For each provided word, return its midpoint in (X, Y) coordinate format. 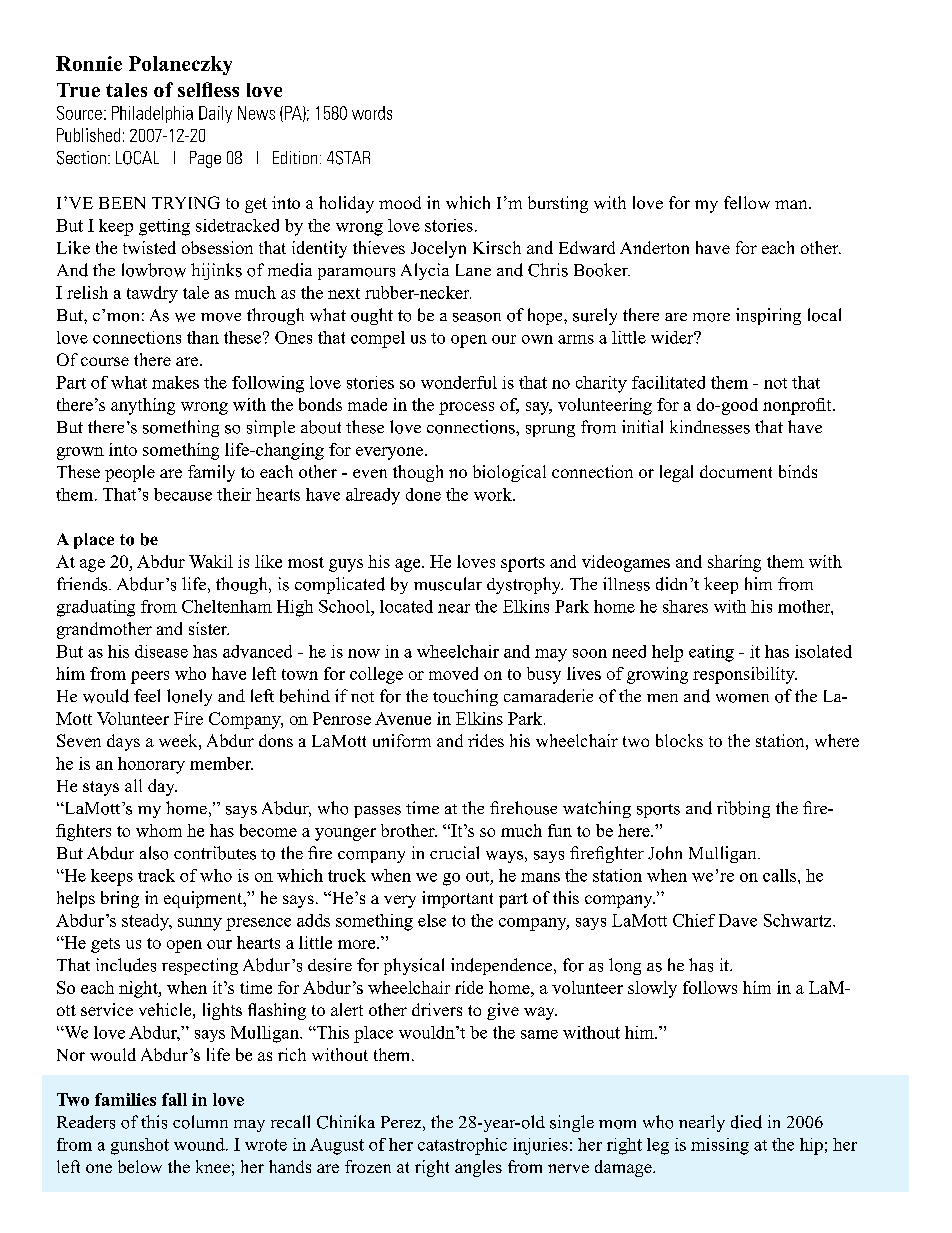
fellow (747, 202)
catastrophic (462, 1146)
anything (143, 406)
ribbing (743, 809)
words (372, 113)
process (466, 408)
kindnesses (710, 427)
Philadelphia (152, 114)
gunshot (140, 1146)
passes (377, 812)
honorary (151, 765)
